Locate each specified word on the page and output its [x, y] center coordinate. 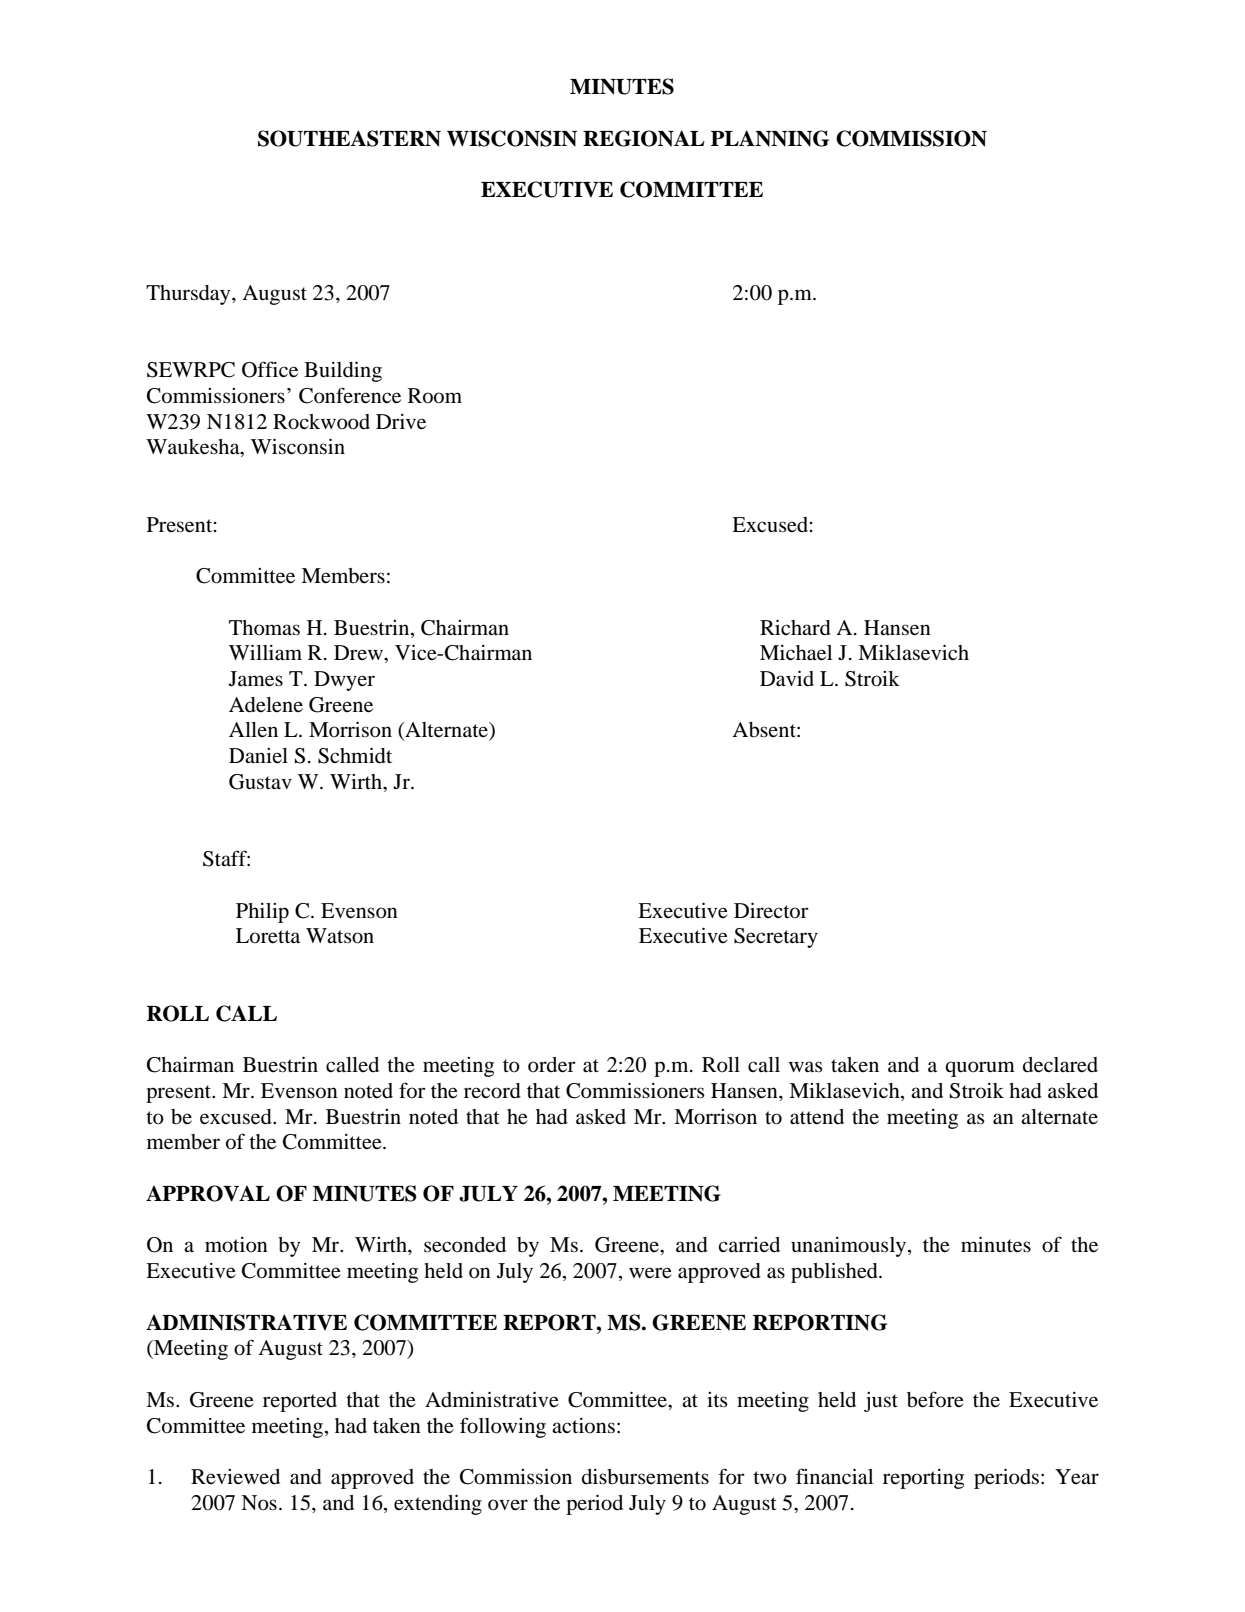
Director [771, 910]
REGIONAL [644, 138]
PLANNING [770, 138]
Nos [259, 1503]
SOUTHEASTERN [349, 138]
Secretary [776, 938]
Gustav [260, 782]
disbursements [645, 1477]
